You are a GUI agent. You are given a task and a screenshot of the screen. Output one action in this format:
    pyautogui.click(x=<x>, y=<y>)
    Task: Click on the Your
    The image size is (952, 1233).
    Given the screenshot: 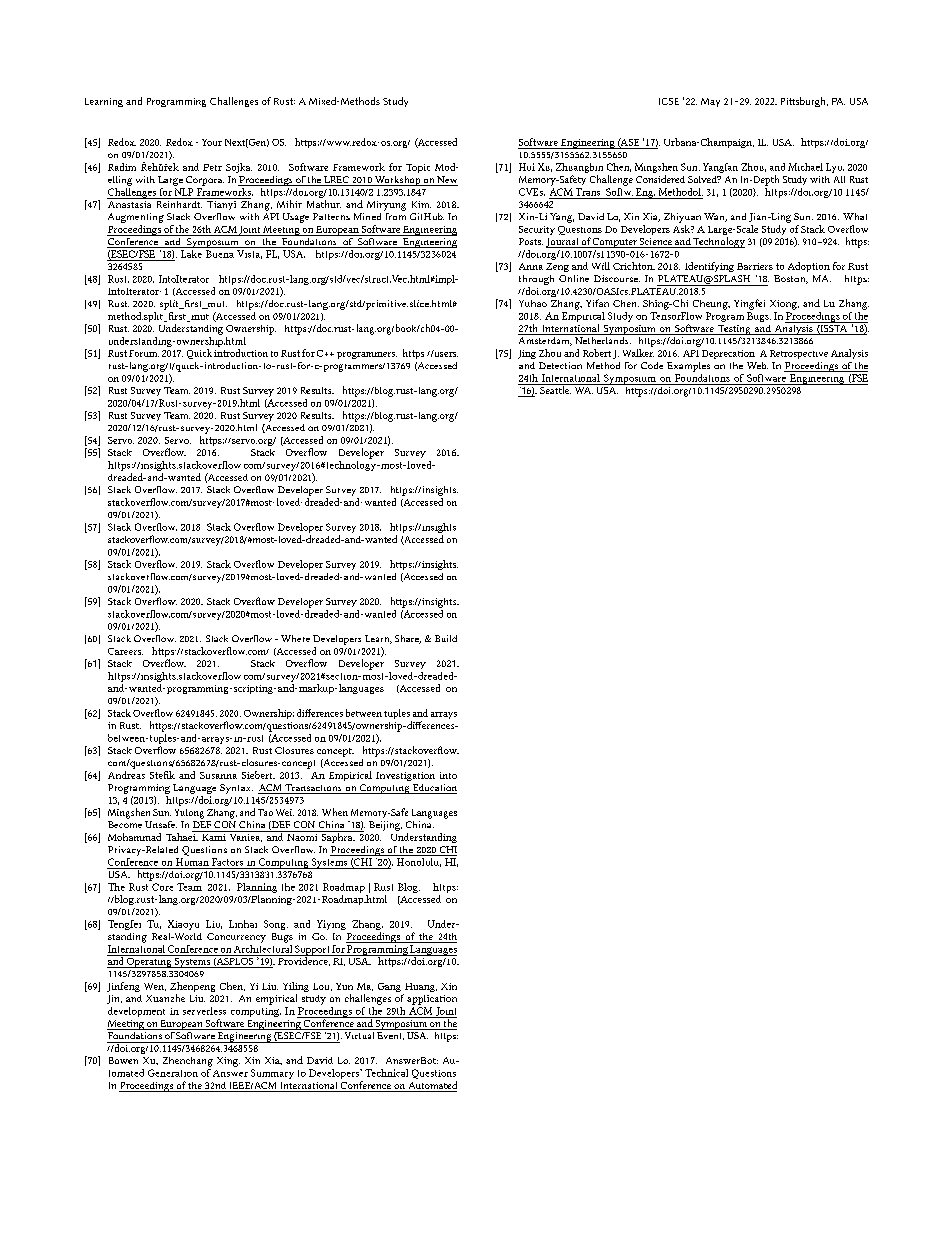 What is the action you would take?
    pyautogui.click(x=212, y=142)
